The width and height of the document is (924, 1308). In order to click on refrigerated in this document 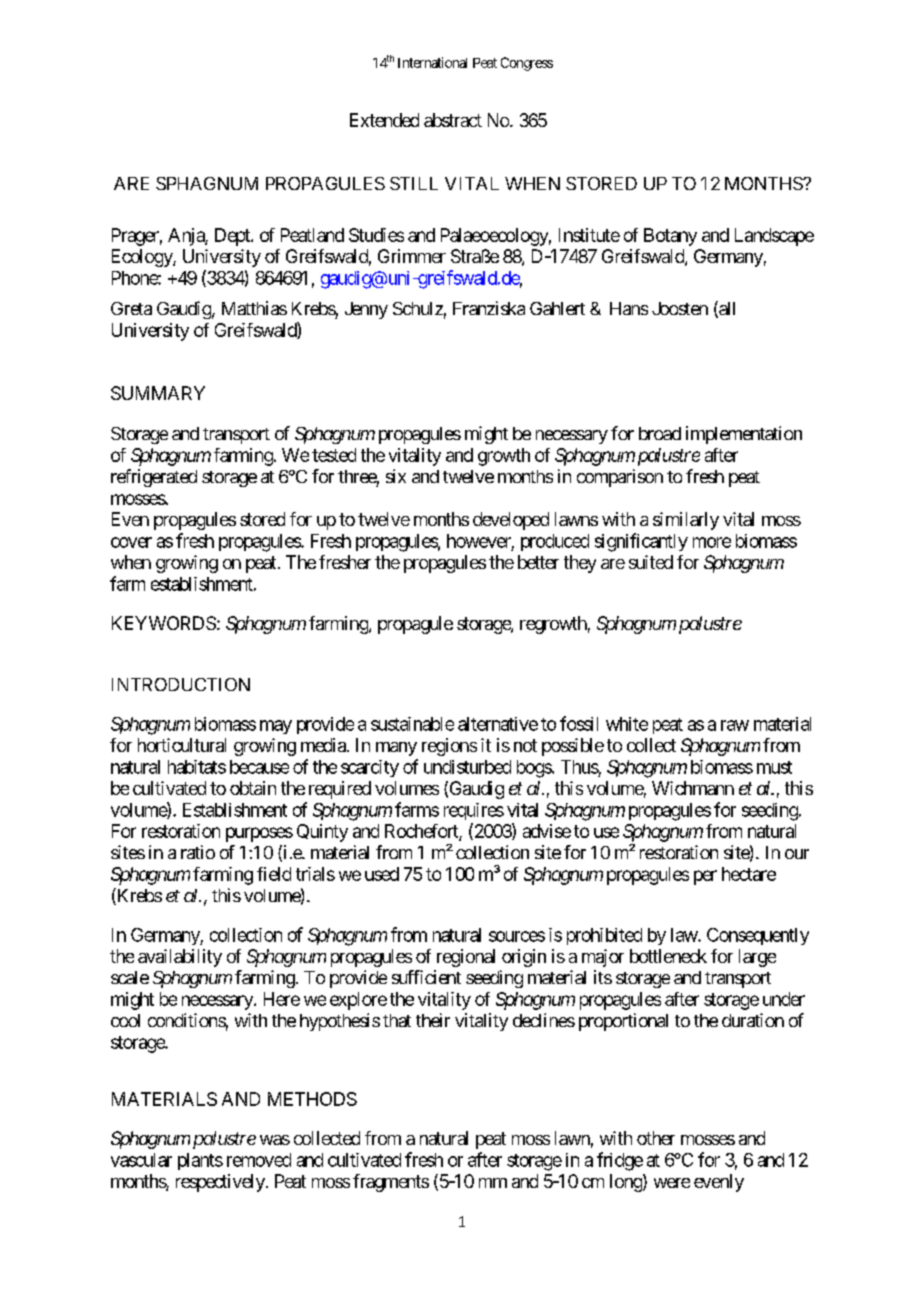, I will do `click(154, 478)`.
